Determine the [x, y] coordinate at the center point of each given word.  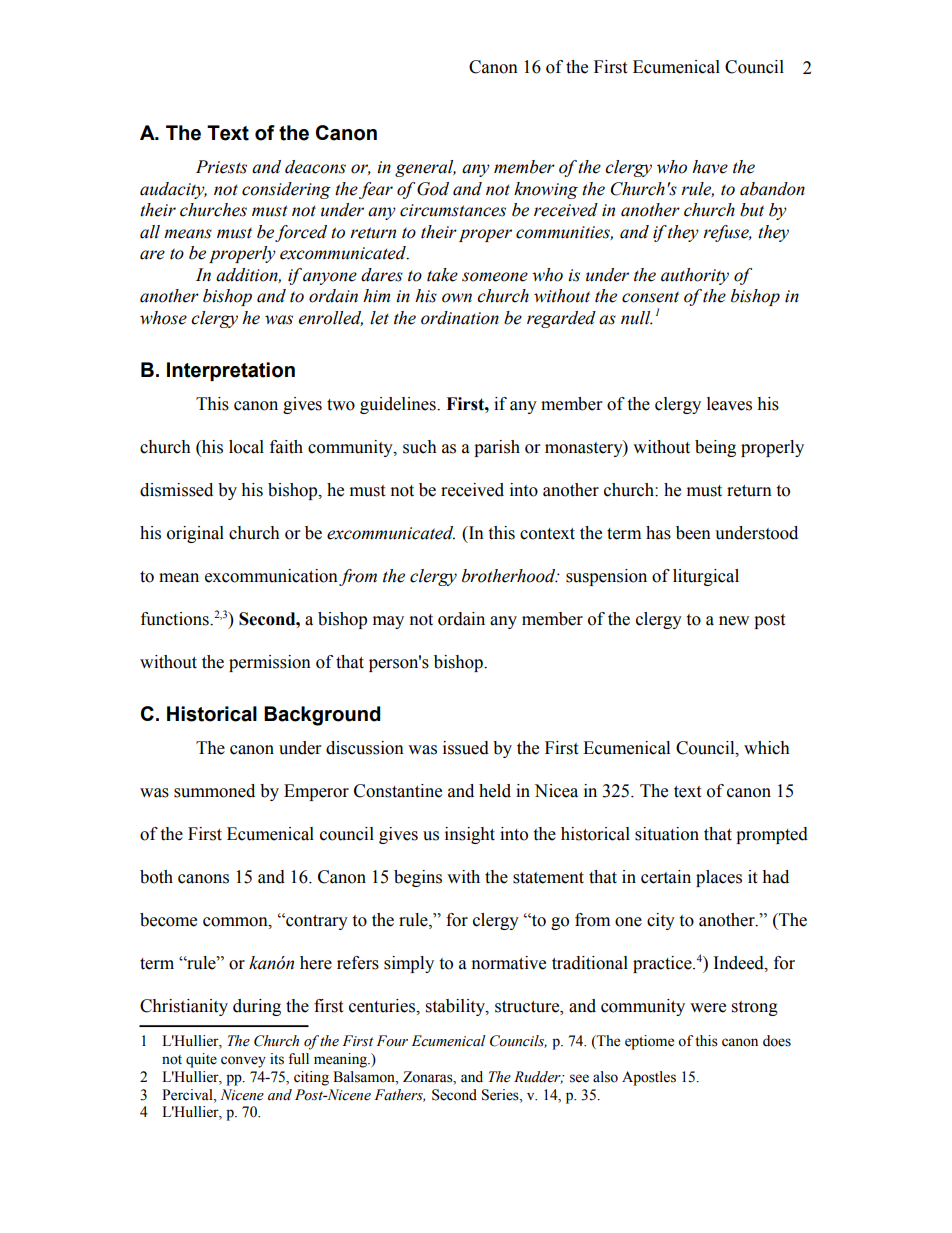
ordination [460, 318]
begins [418, 878]
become [168, 920]
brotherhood [510, 576]
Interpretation [231, 371]
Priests [221, 167]
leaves [729, 404]
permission [270, 663]
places [719, 878]
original [195, 534]
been [693, 533]
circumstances [453, 210]
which [767, 748]
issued [466, 748]
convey [243, 1062]
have [710, 167]
